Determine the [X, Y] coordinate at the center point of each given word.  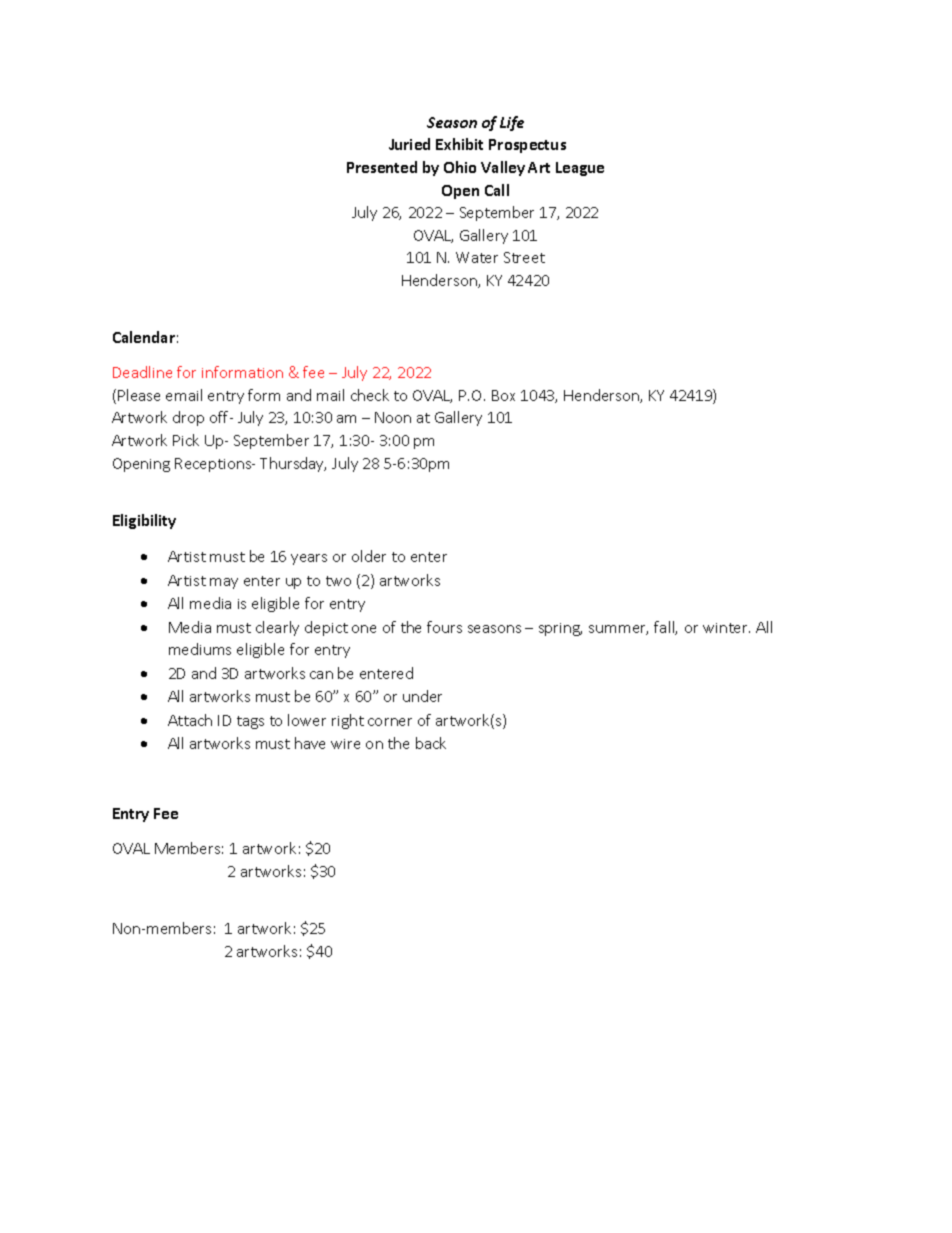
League [580, 169]
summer [618, 630]
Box [503, 395]
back [431, 743]
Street [524, 257]
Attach [190, 720]
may [224, 583]
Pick [186, 440]
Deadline [142, 372]
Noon [393, 417]
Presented [382, 167]
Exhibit [459, 144]
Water [477, 257]
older [369, 556]
